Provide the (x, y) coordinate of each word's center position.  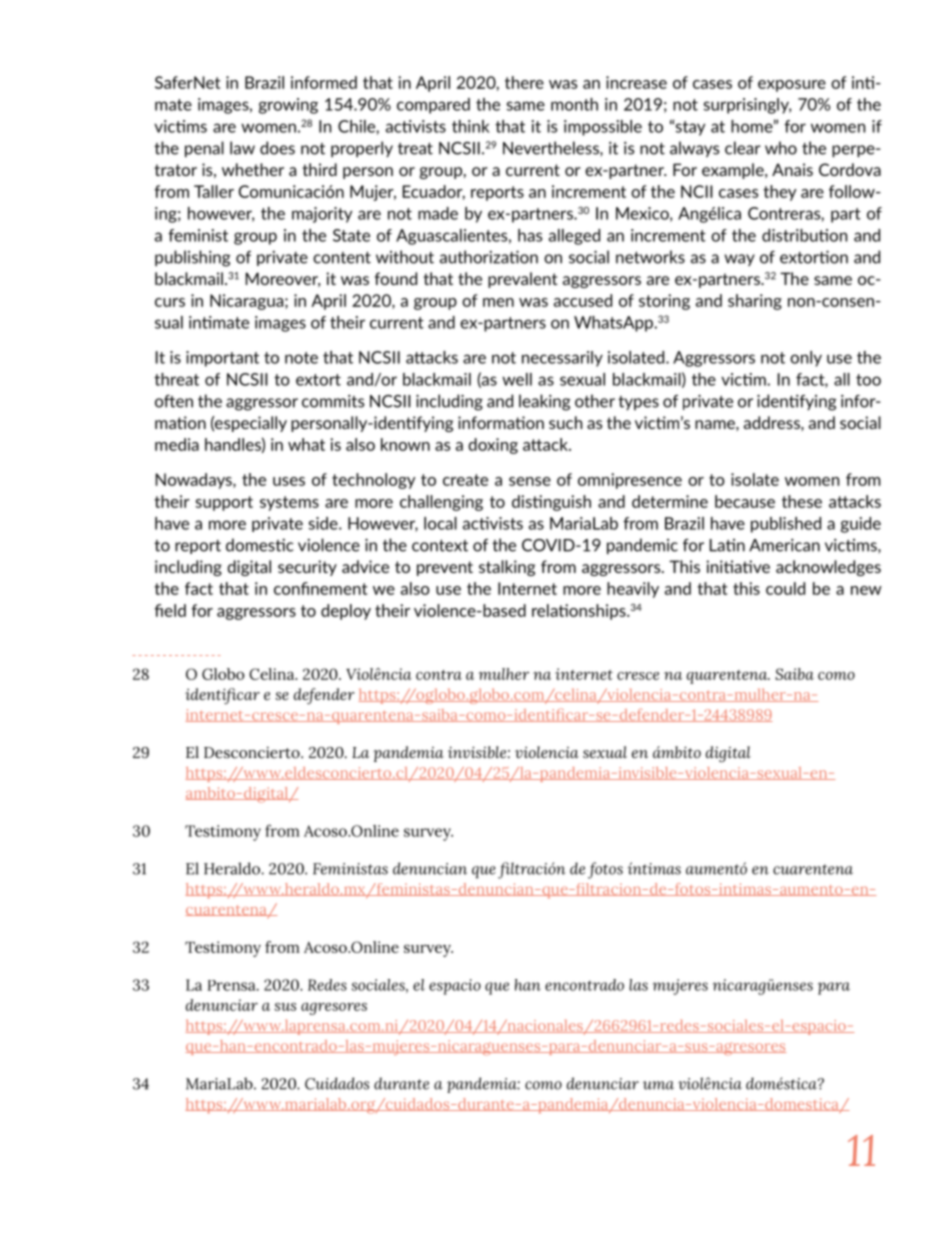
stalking (507, 568)
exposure (792, 86)
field (170, 610)
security (307, 568)
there (524, 82)
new (866, 590)
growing (288, 106)
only (806, 359)
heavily (633, 590)
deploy (346, 612)
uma (658, 1085)
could (785, 588)
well (517, 379)
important (222, 359)
